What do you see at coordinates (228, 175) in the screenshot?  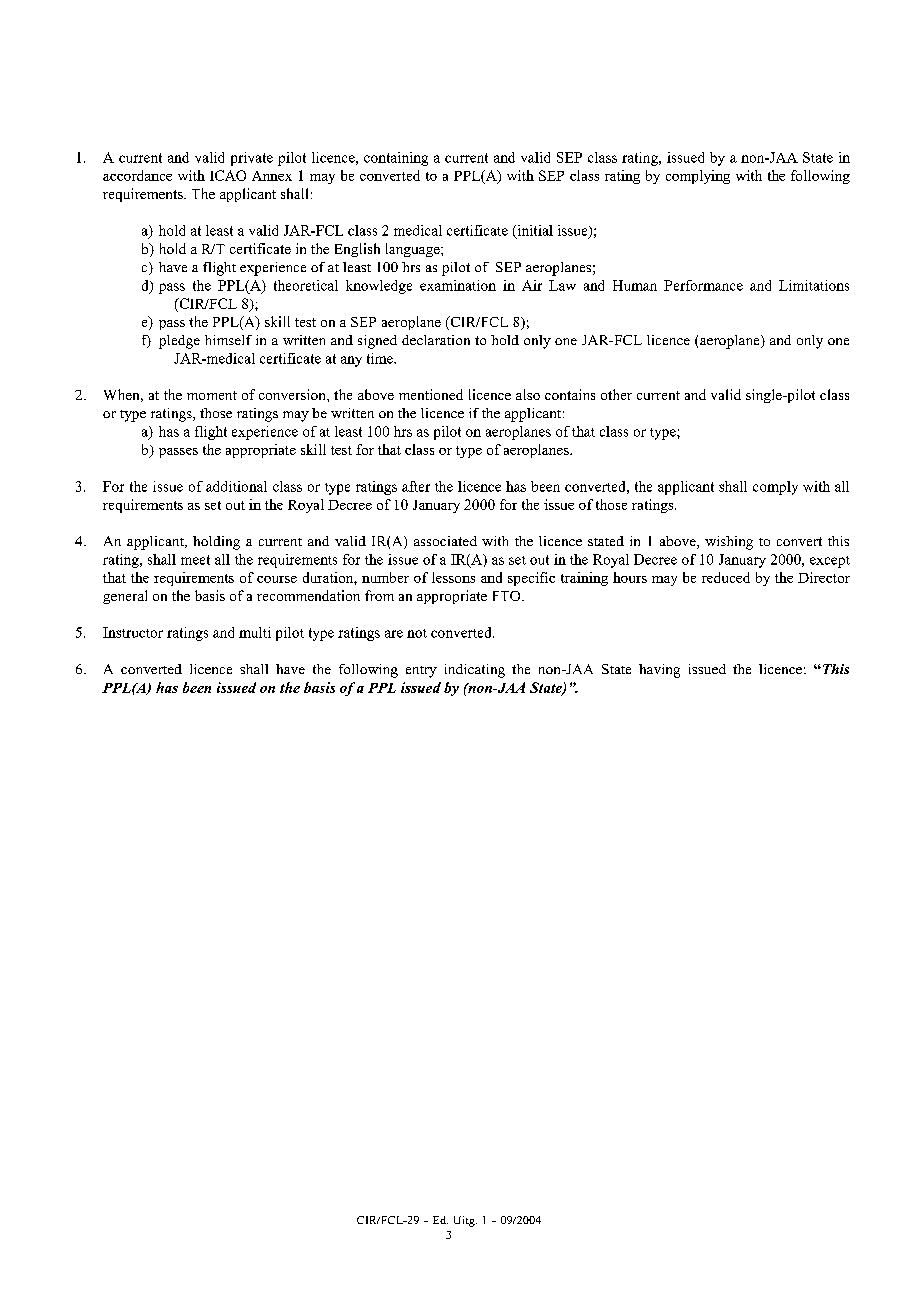 I see `ICAO` at bounding box center [228, 175].
